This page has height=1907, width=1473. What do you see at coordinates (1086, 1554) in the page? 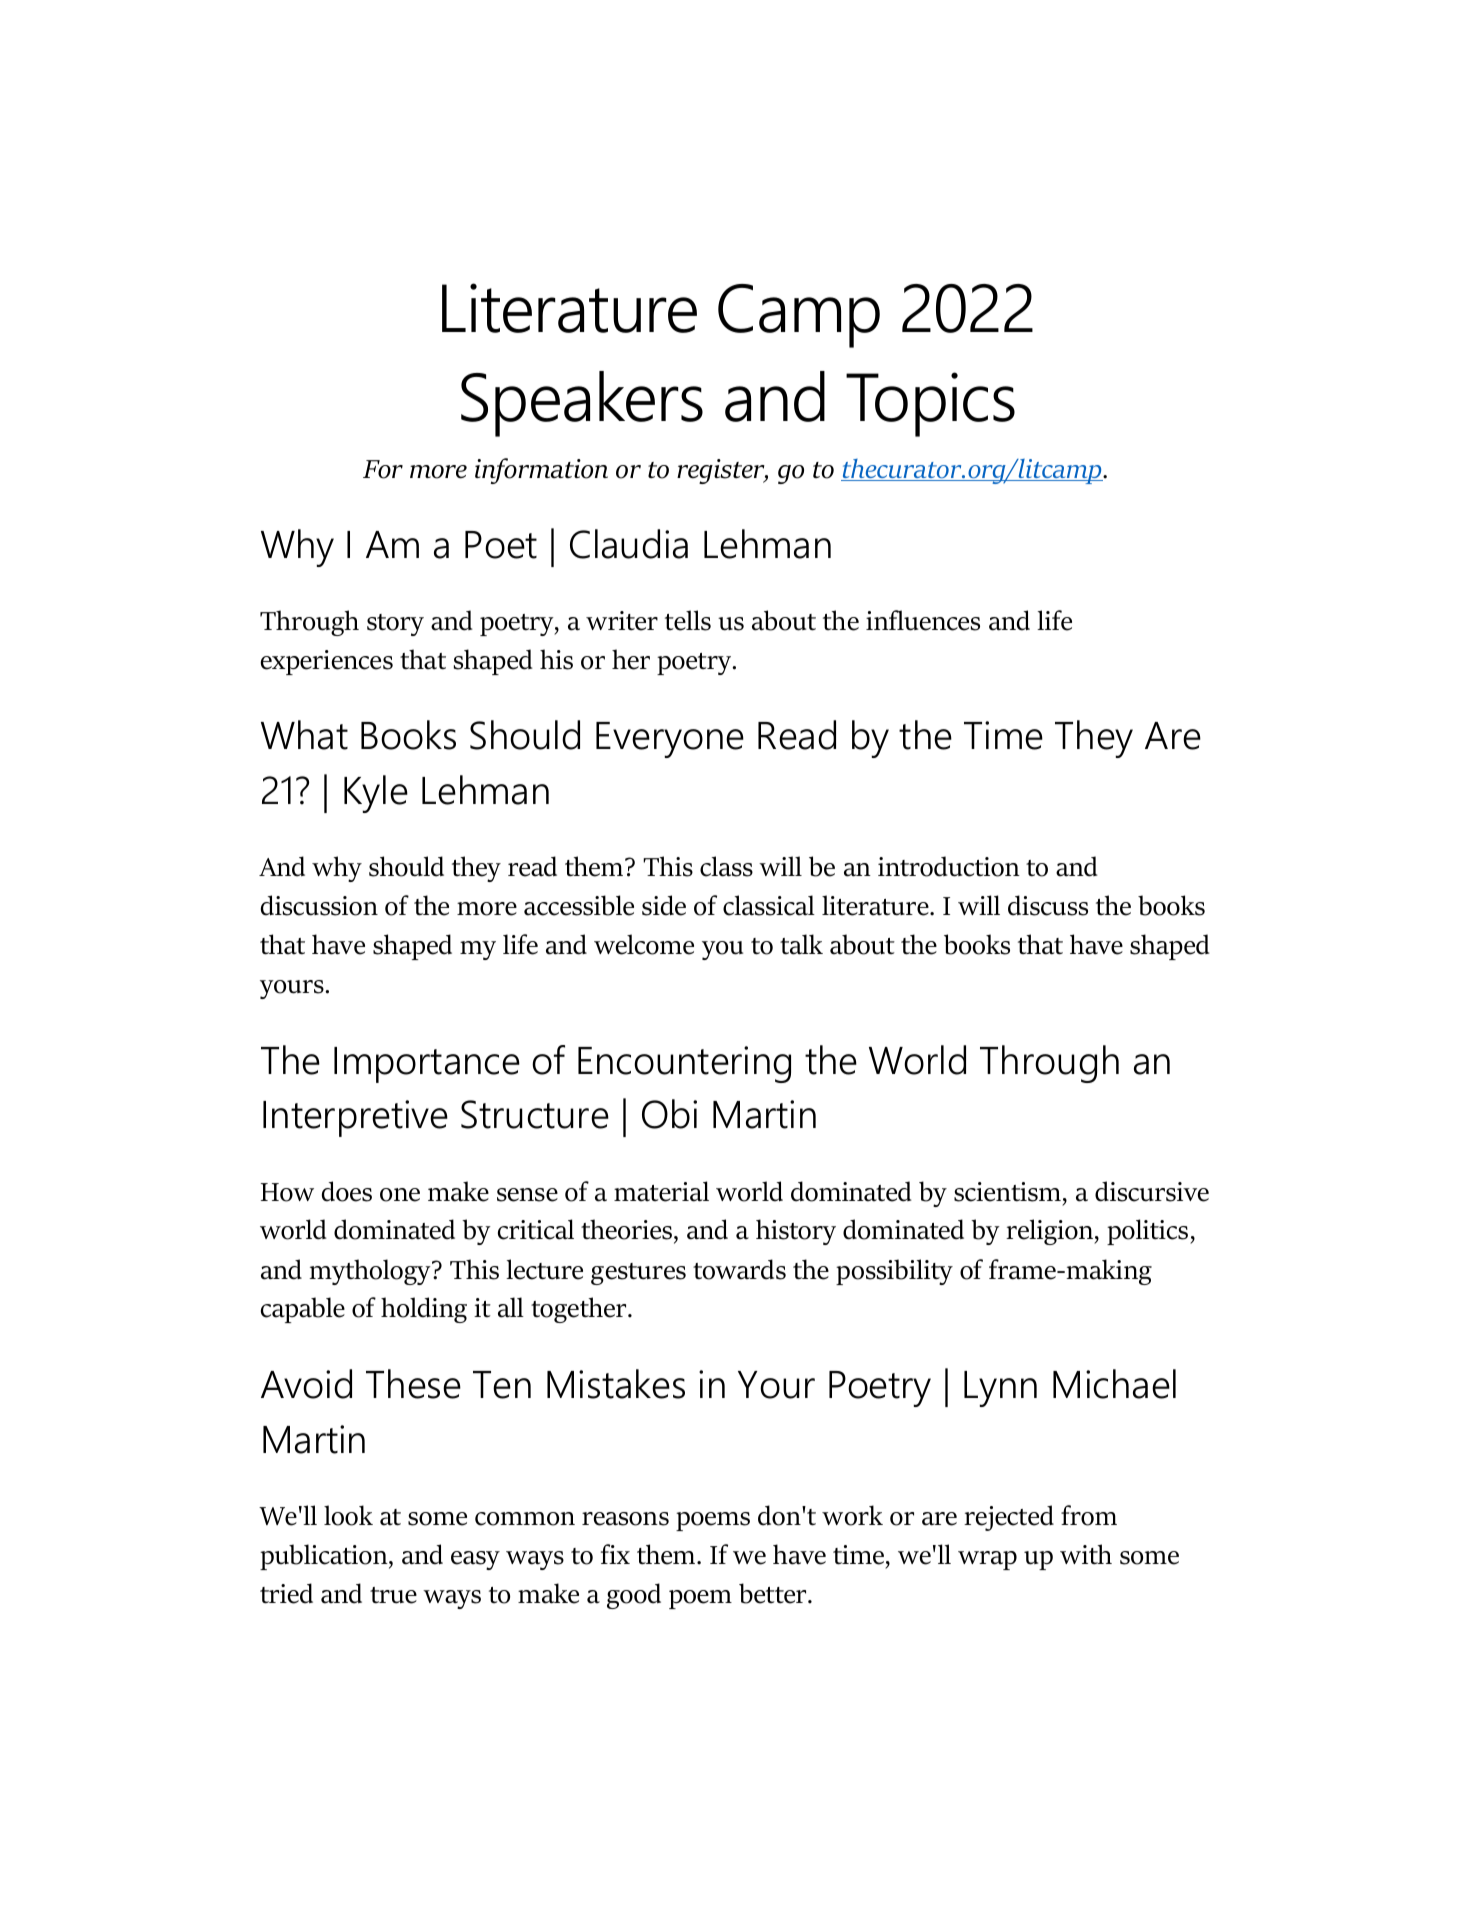
I see `with` at bounding box center [1086, 1554].
